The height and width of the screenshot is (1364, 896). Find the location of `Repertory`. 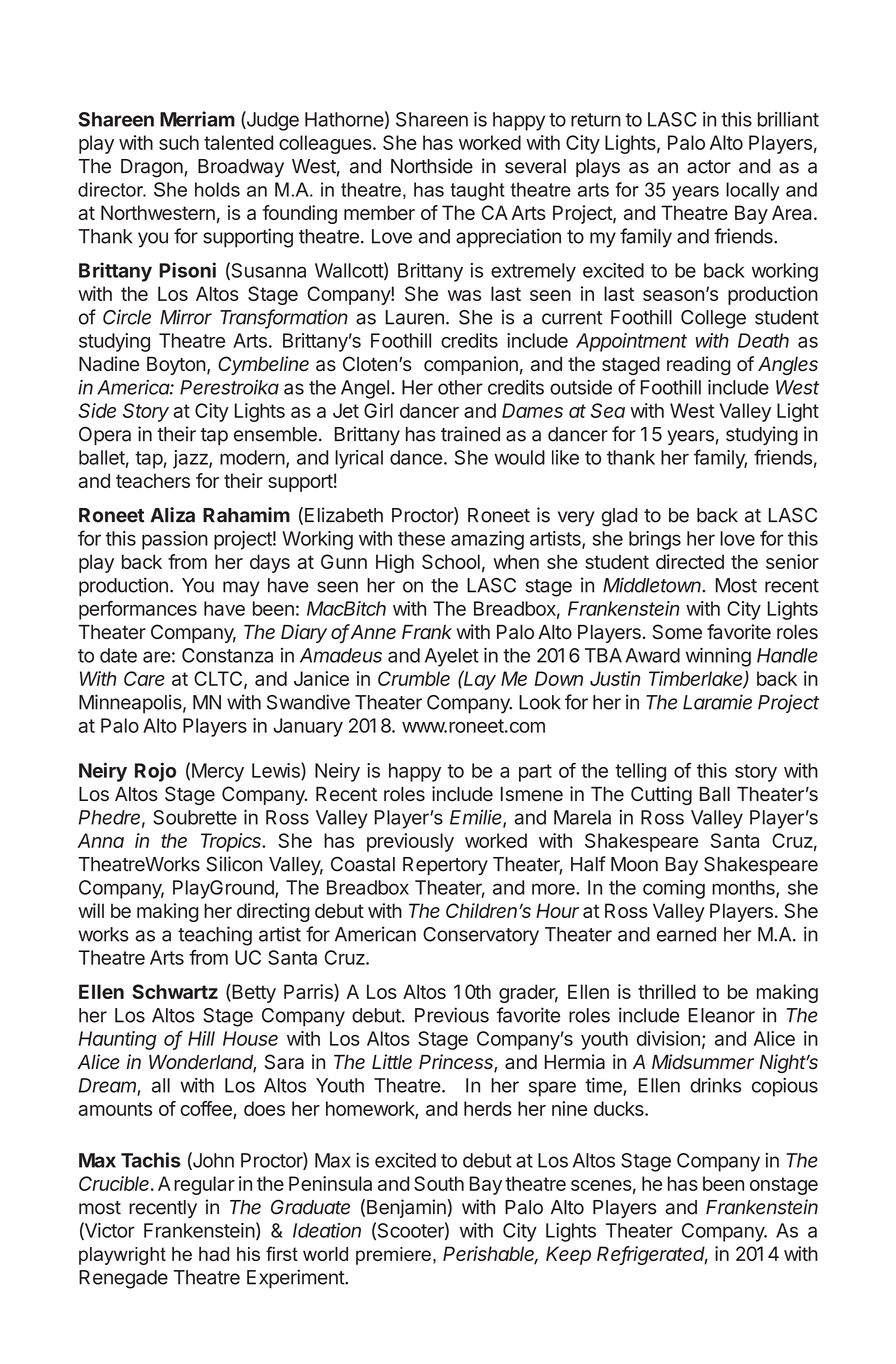

Repertory is located at coordinates (445, 866).
